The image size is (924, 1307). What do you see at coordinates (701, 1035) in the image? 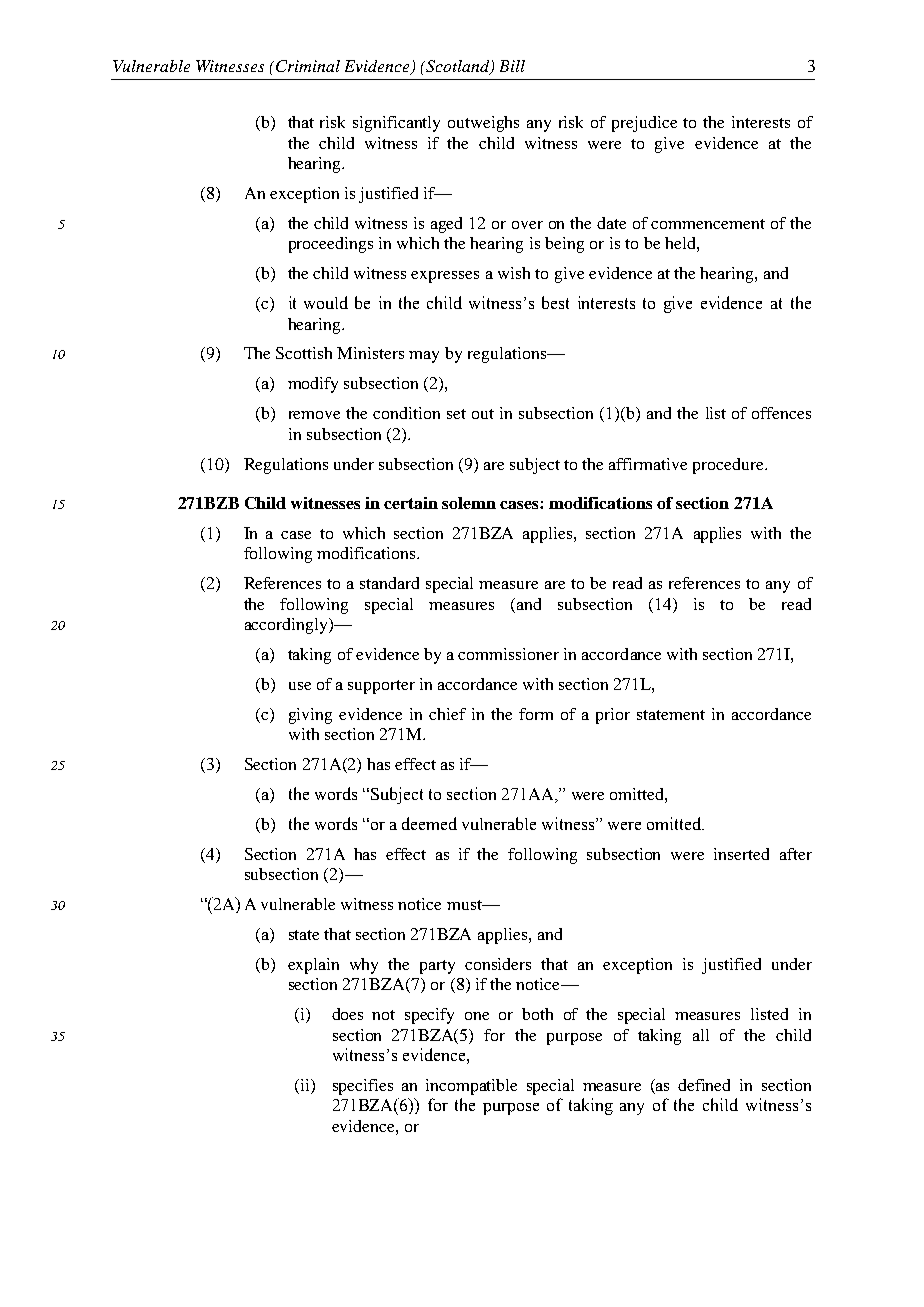
I see `all` at bounding box center [701, 1035].
